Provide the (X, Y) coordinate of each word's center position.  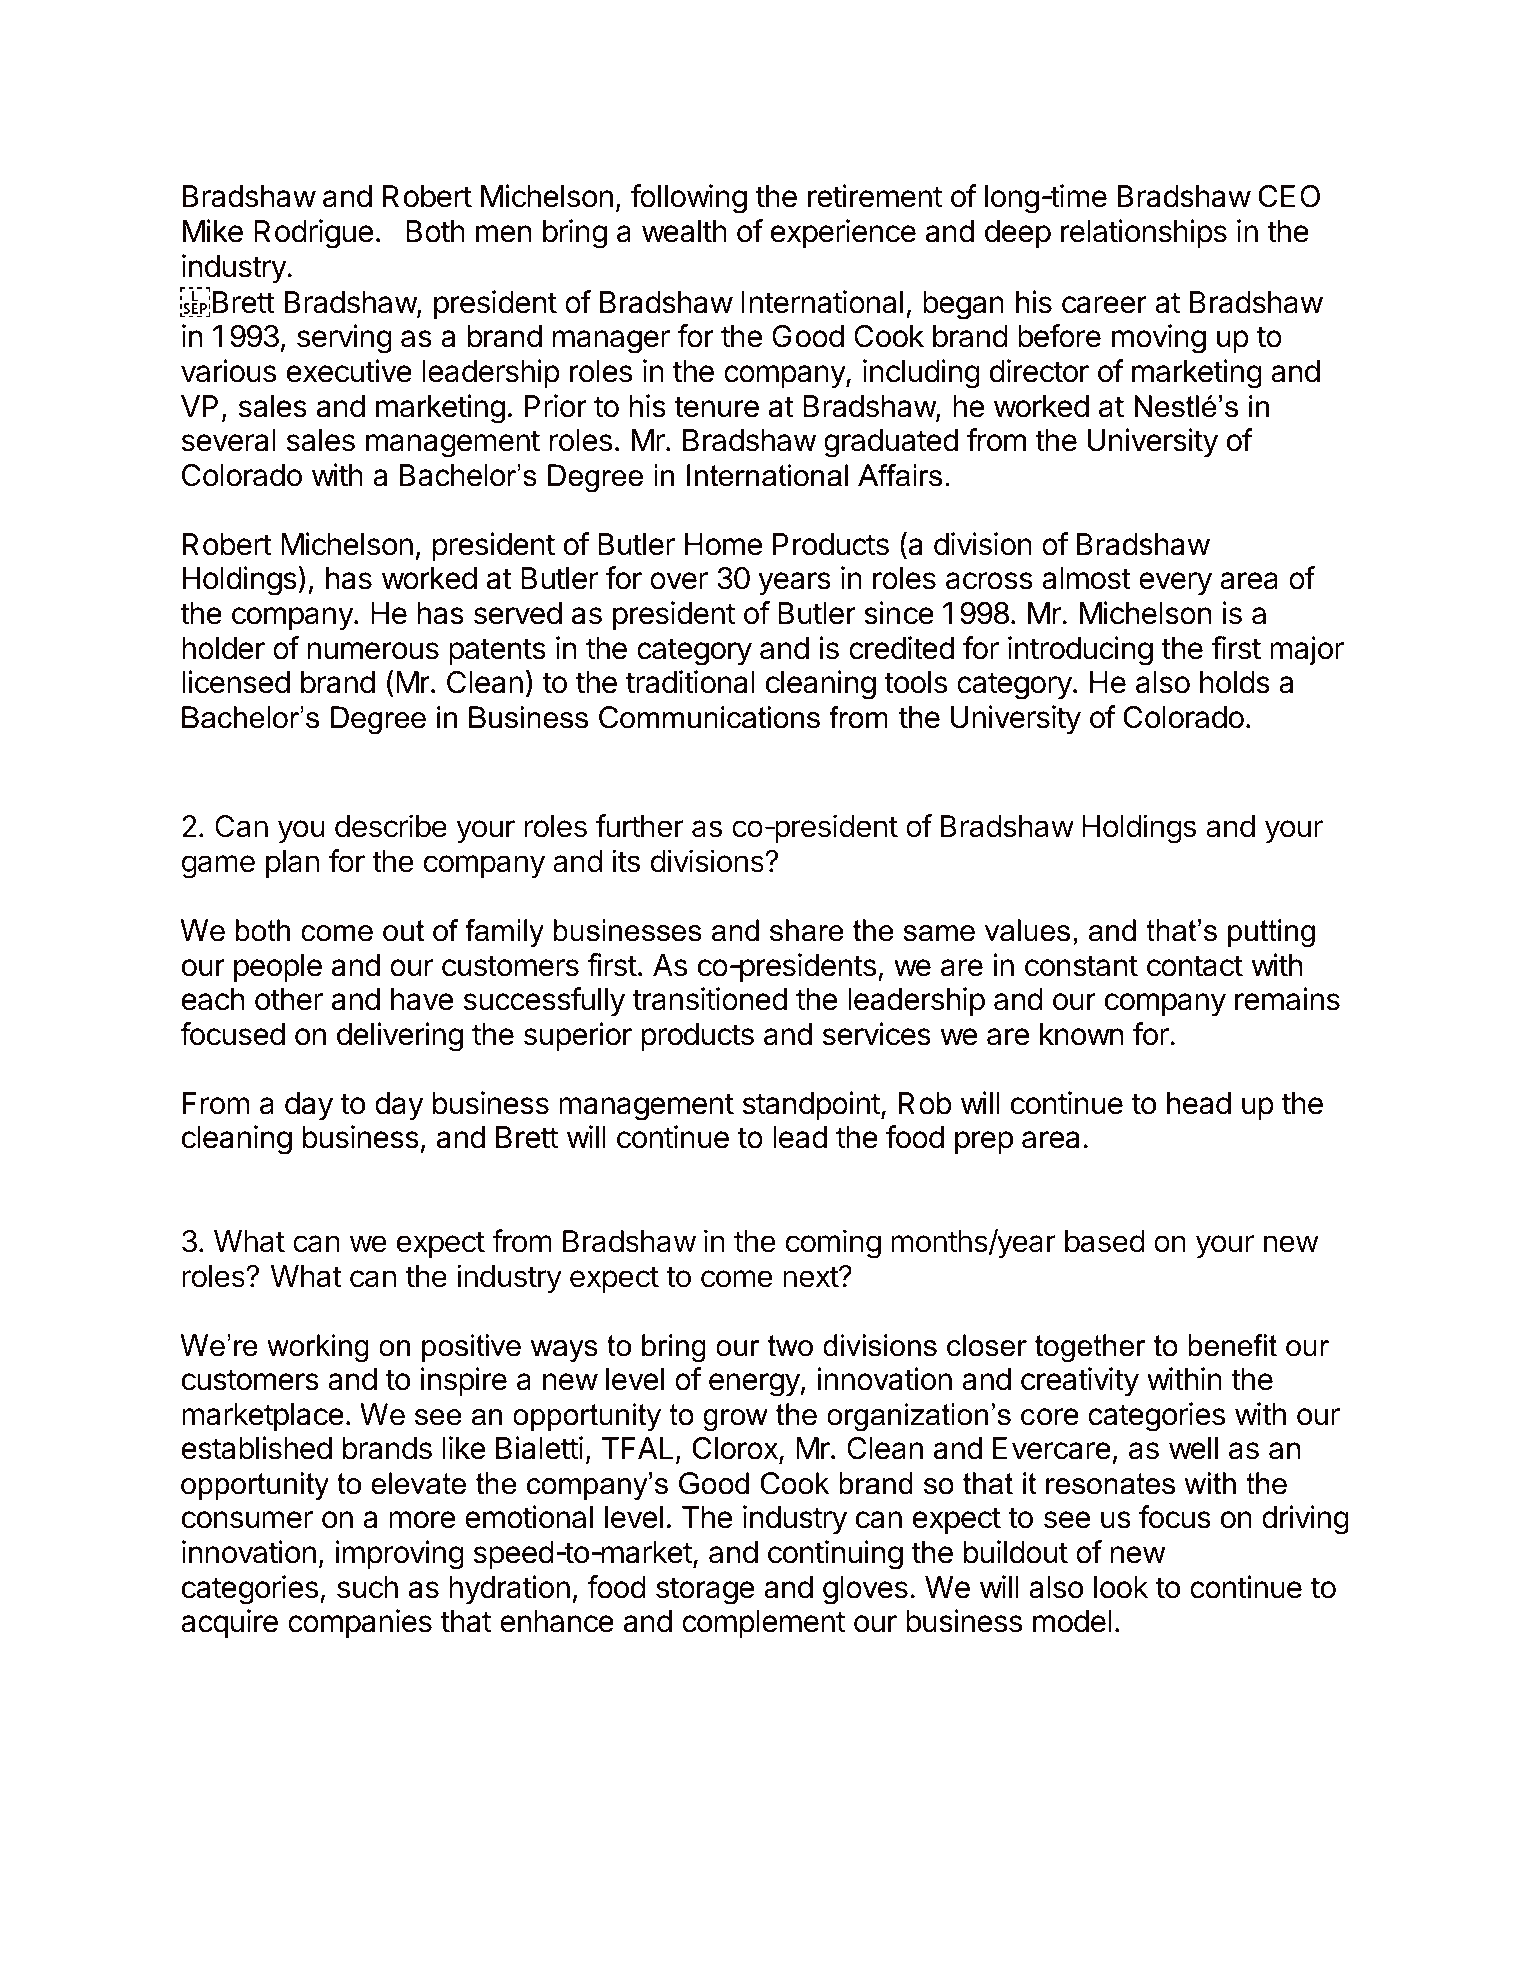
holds (1235, 682)
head (1199, 1103)
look (1121, 1587)
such (367, 1587)
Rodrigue (313, 234)
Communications (709, 717)
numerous (373, 651)
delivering (400, 1037)
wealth (684, 231)
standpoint (811, 1105)
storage (705, 1591)
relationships (1144, 233)
